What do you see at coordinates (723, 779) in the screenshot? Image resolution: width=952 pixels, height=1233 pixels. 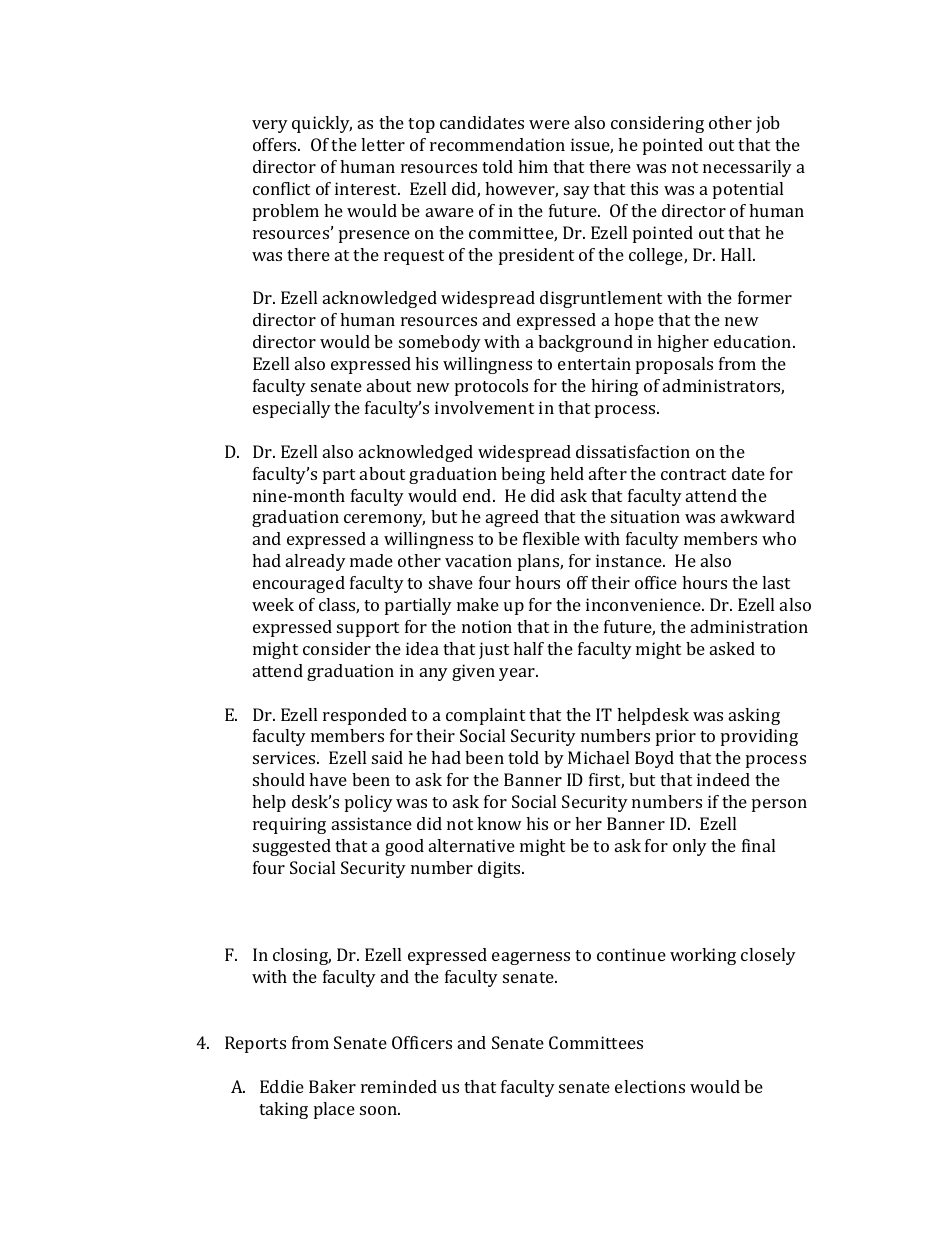 I see `indeed` at bounding box center [723, 779].
